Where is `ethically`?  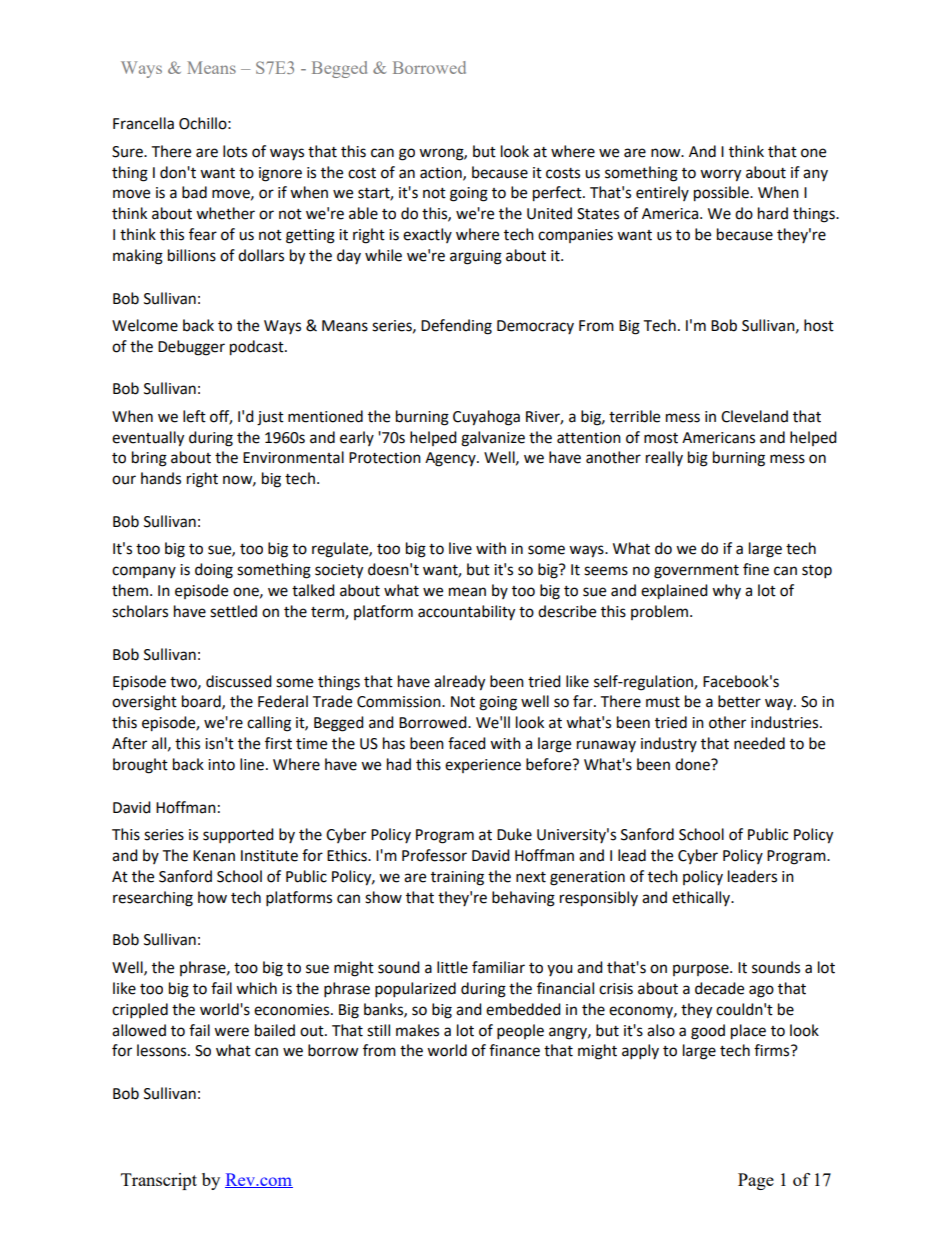
ethically is located at coordinates (702, 898).
